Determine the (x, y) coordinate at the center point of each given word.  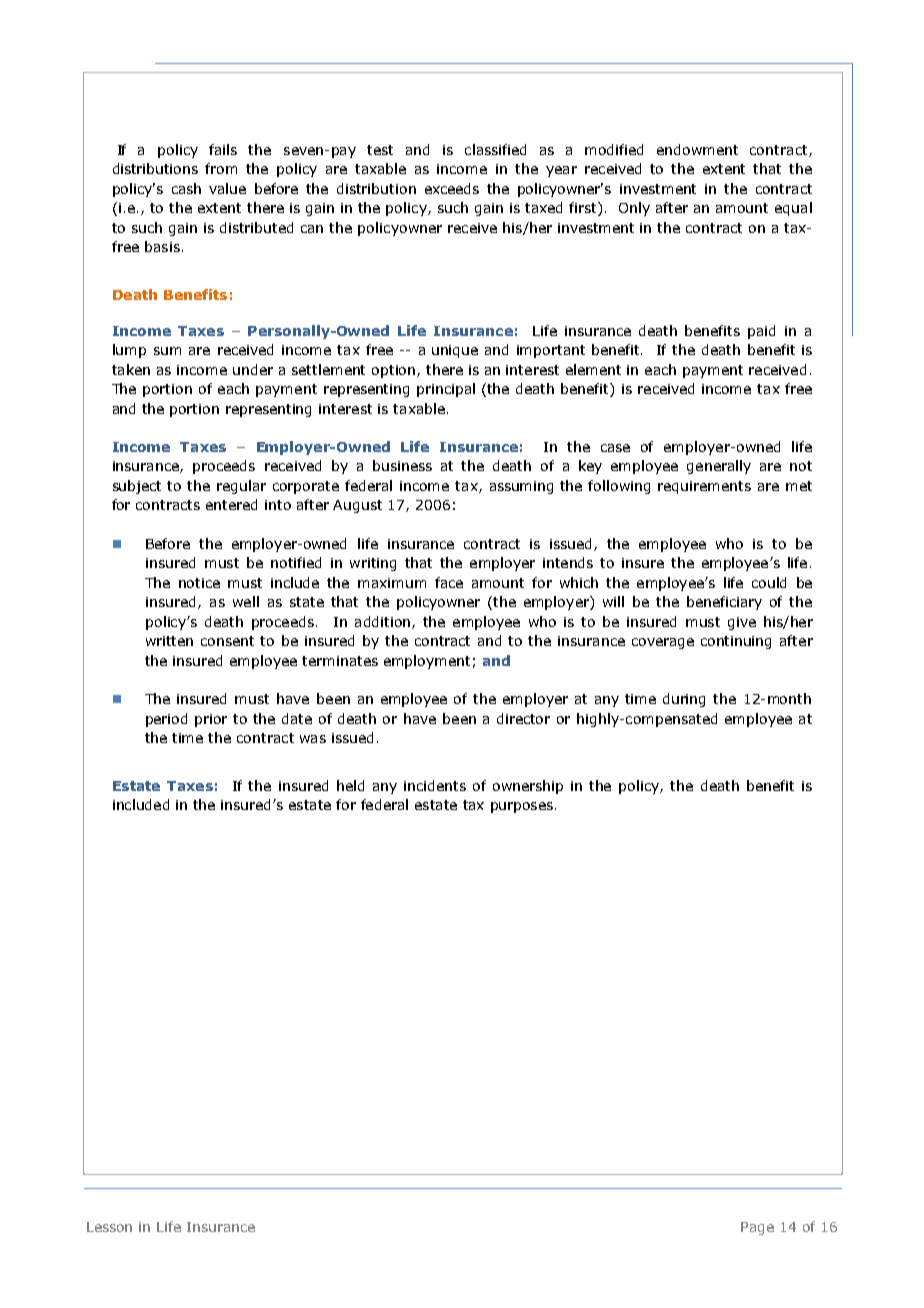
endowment (697, 149)
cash (186, 188)
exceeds (452, 188)
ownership (528, 787)
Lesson (109, 1227)
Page (757, 1228)
